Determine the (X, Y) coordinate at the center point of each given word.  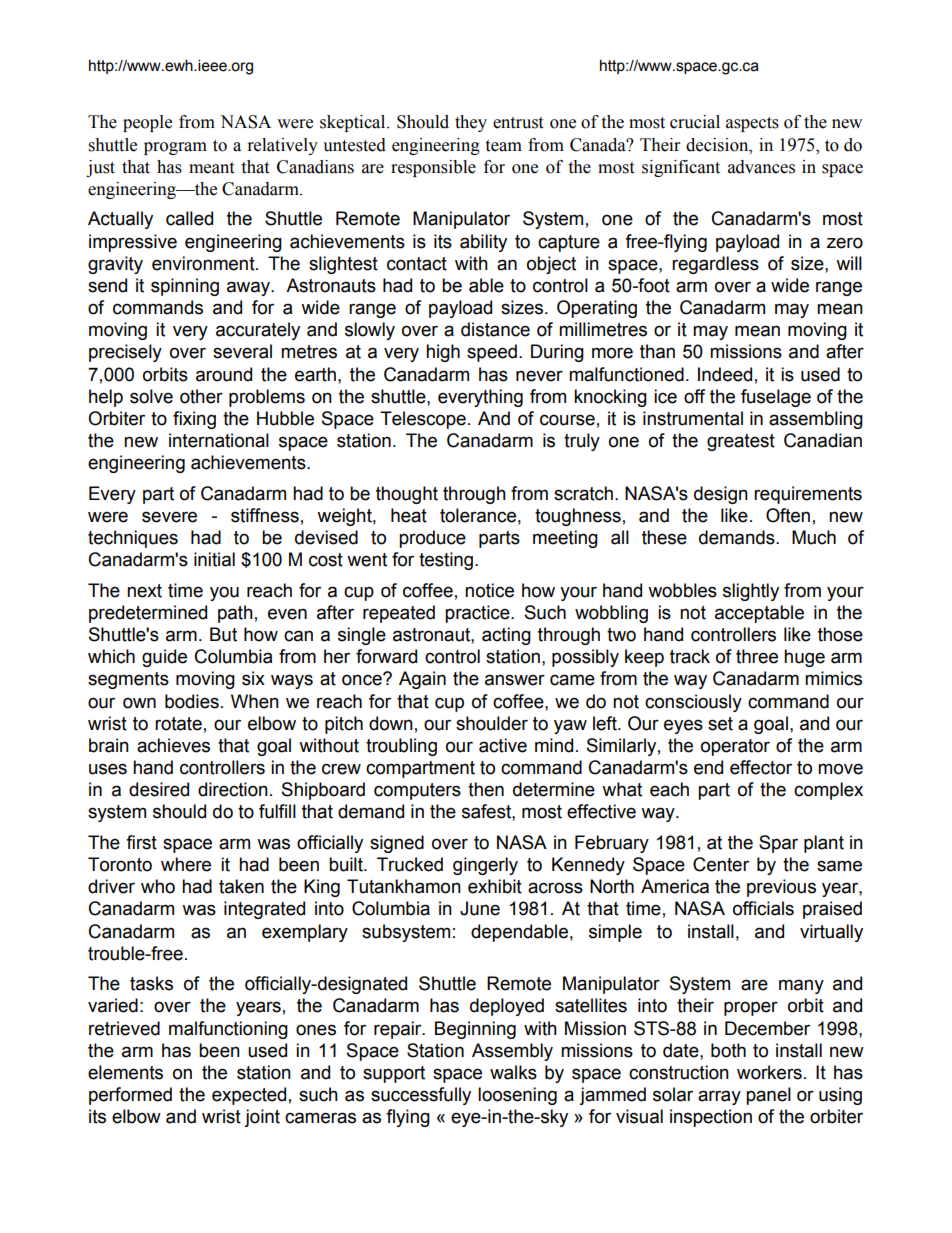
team (503, 146)
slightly (751, 592)
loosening (517, 1096)
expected (249, 1096)
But (223, 634)
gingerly (485, 866)
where (186, 864)
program (175, 148)
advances (761, 167)
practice (478, 614)
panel (768, 1096)
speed (492, 353)
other (201, 396)
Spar (778, 844)
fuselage (776, 398)
